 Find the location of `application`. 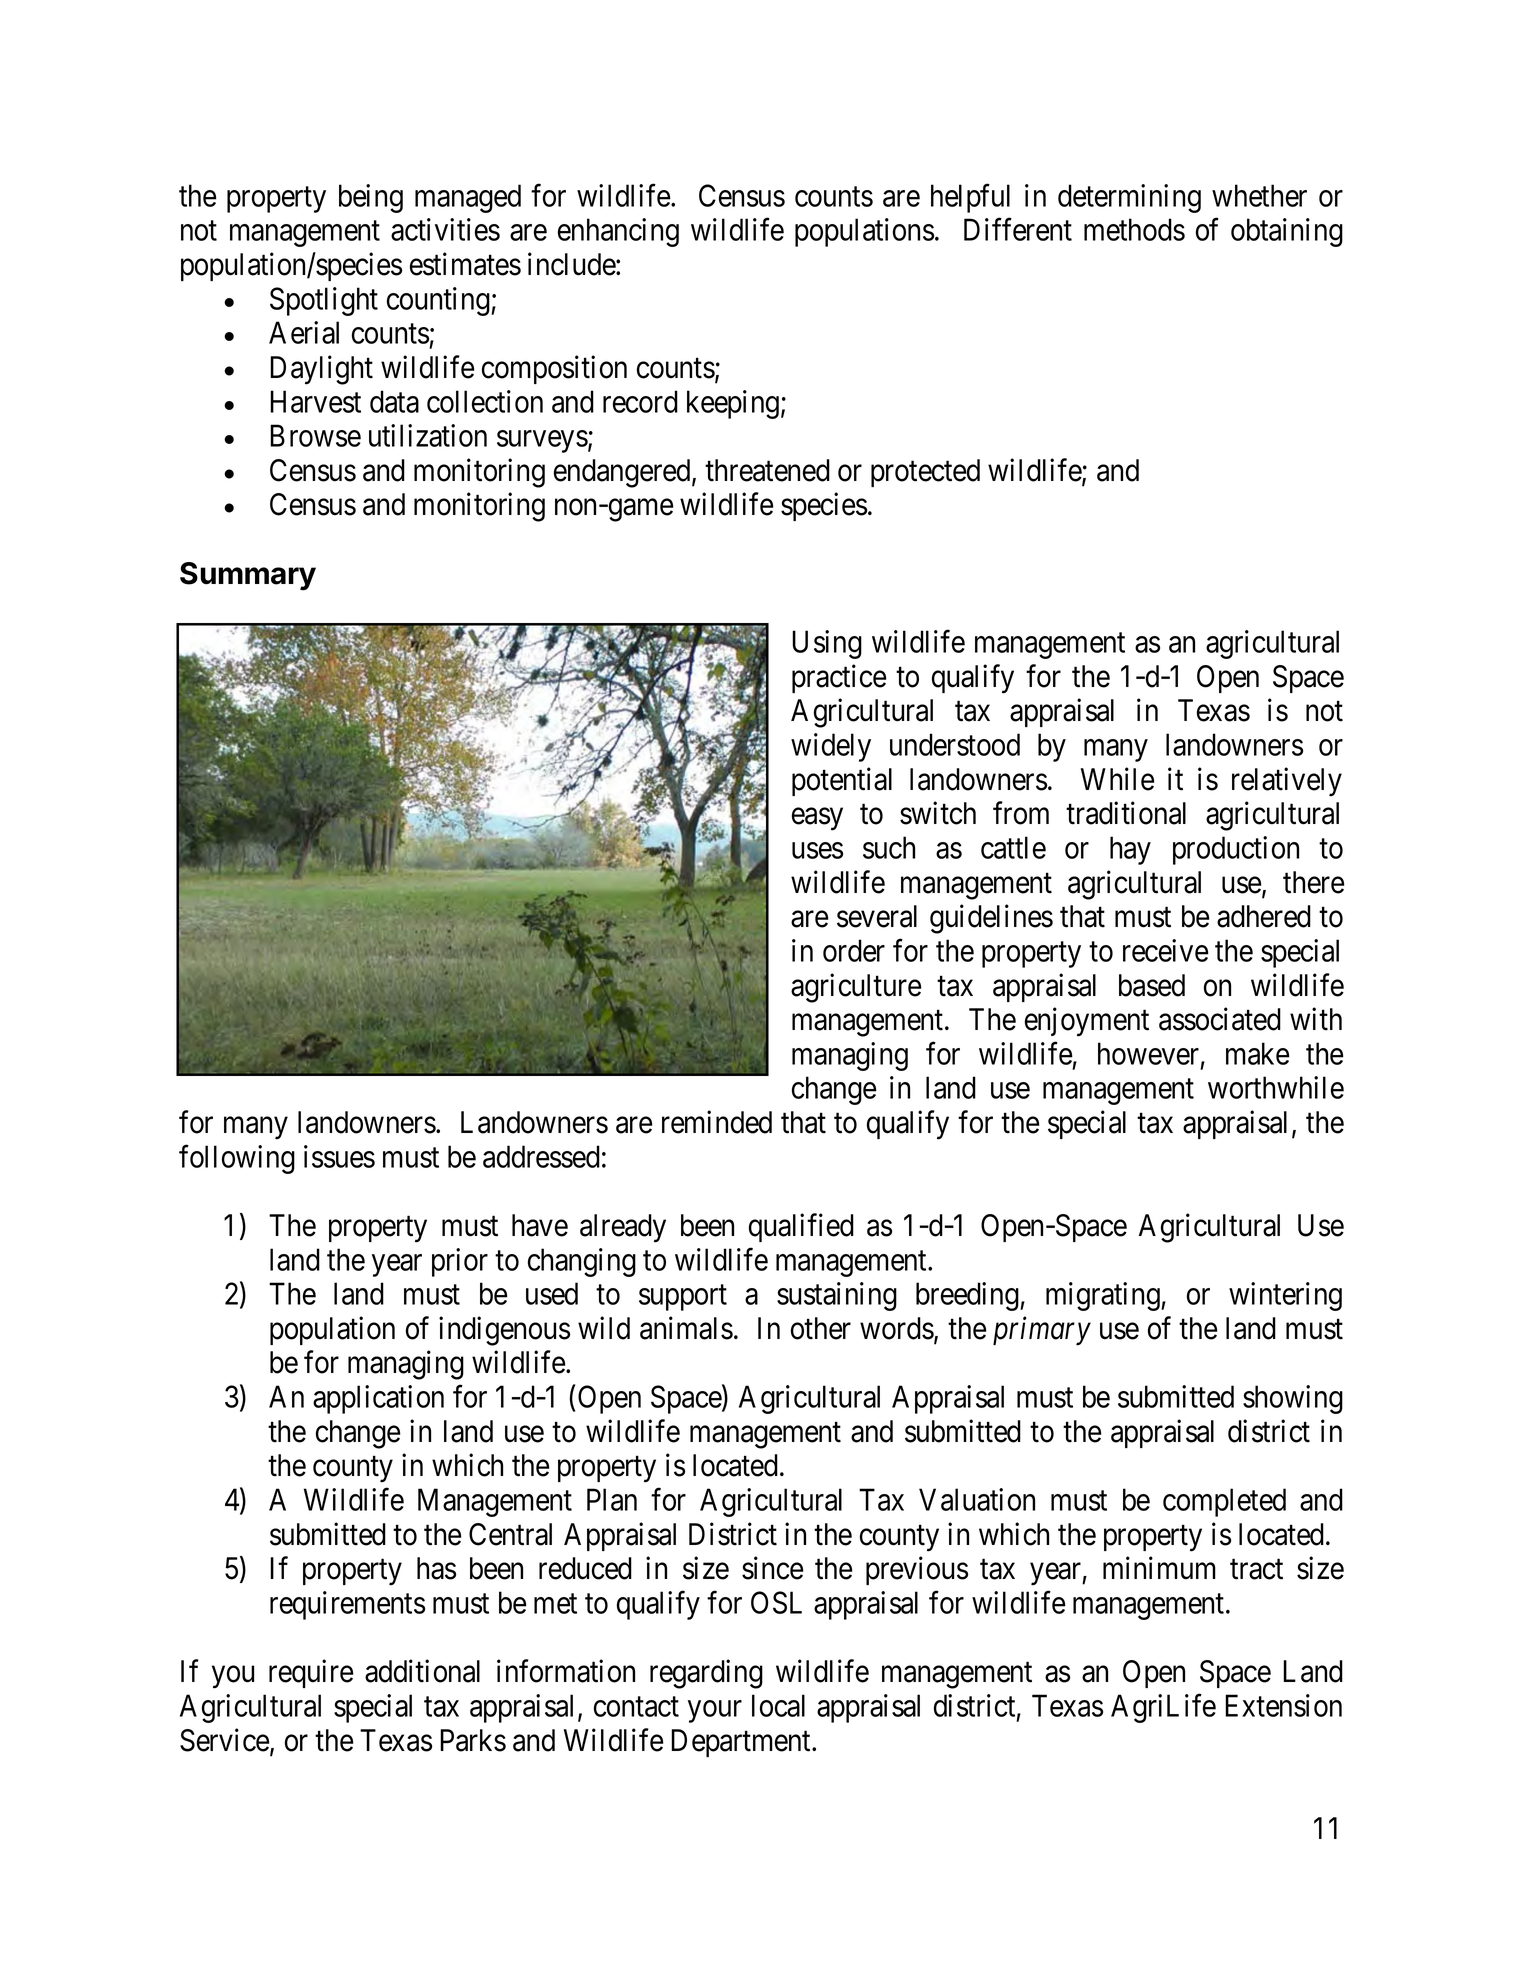

application is located at coordinates (378, 1399).
